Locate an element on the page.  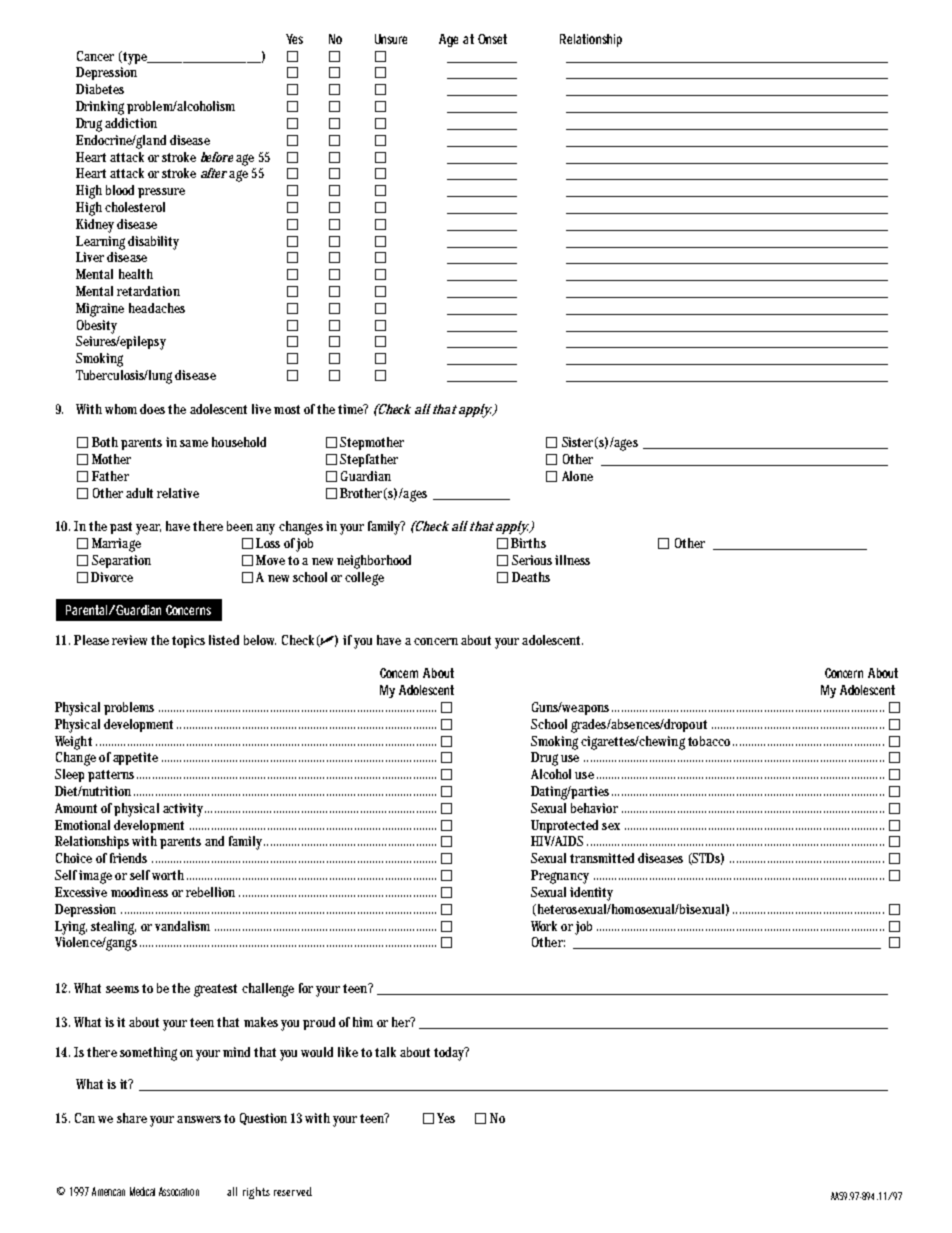
Diabetes is located at coordinates (100, 89).
